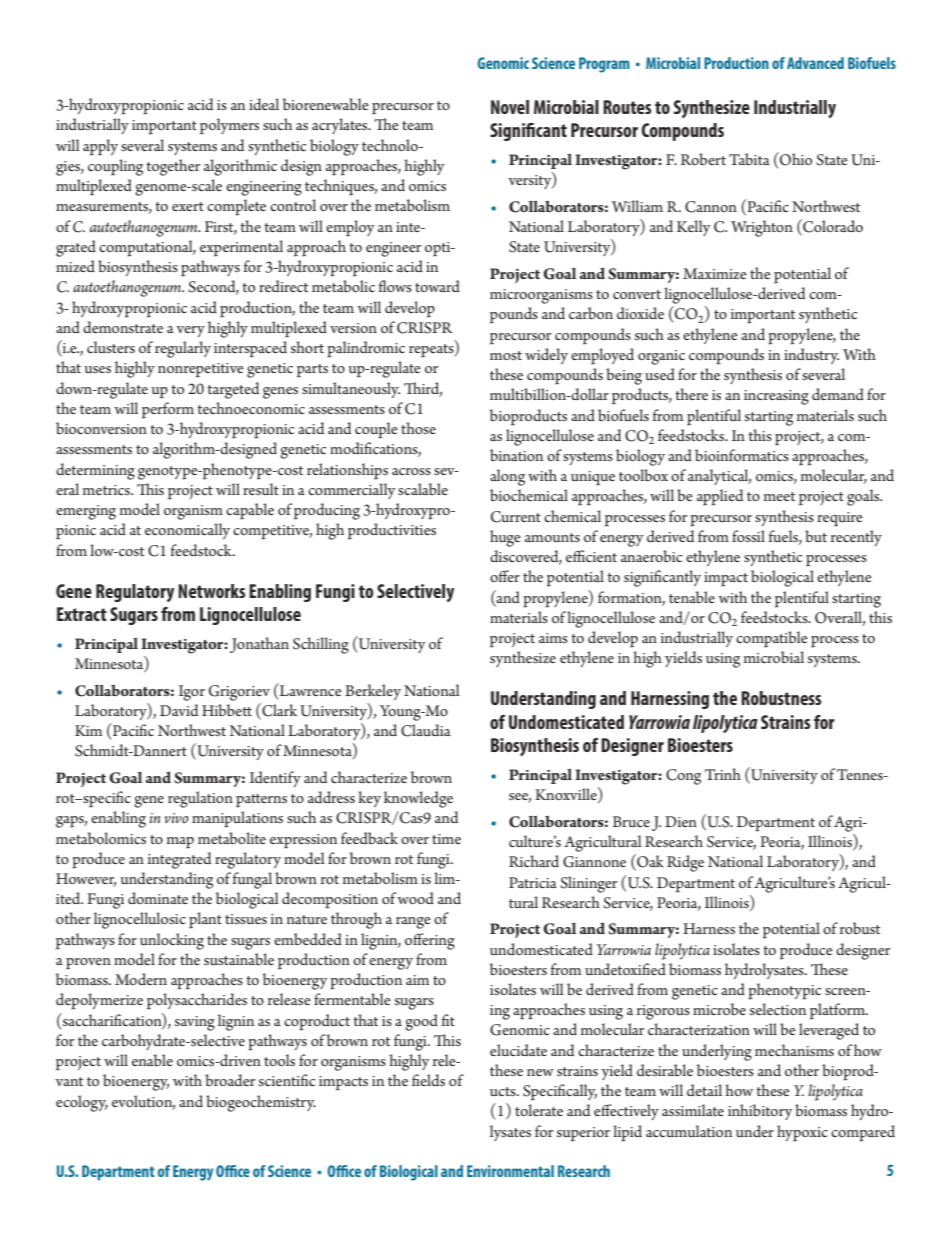 The image size is (952, 1233). What do you see at coordinates (229, 126) in the image?
I see `polymers` at bounding box center [229, 126].
